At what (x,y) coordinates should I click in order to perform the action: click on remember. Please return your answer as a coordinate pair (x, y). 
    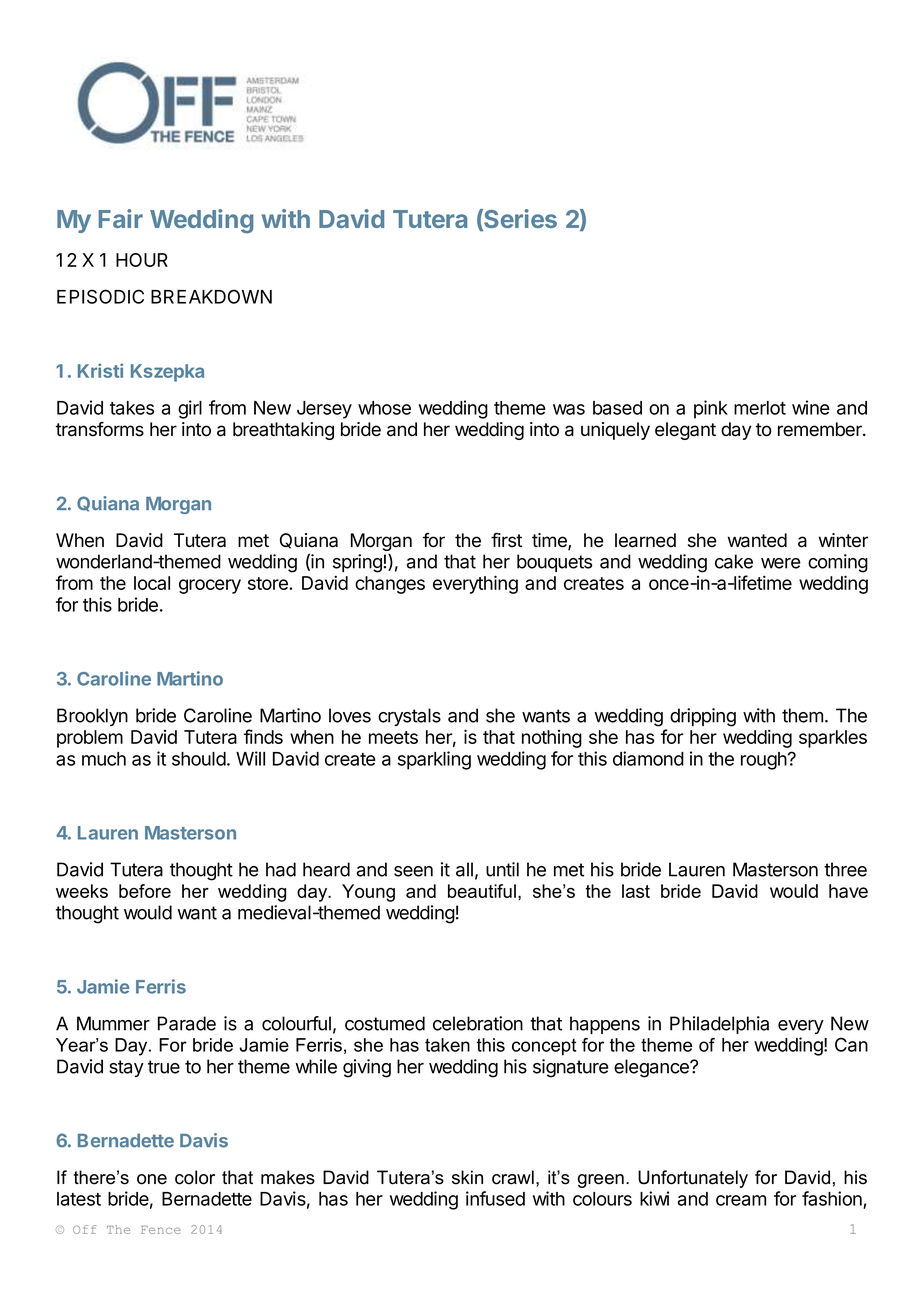
    Looking at the image, I should click on (821, 429).
